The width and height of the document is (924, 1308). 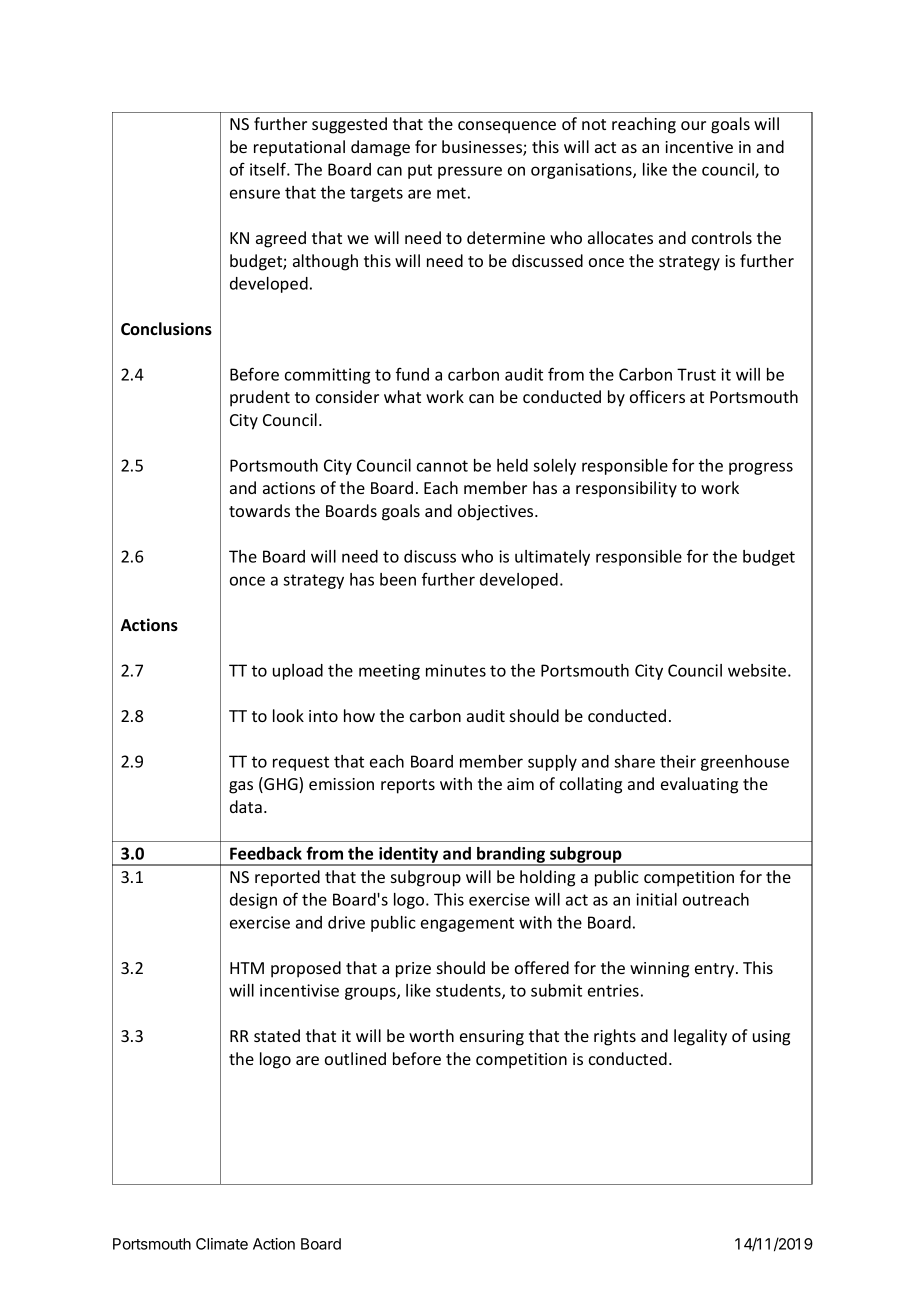 What do you see at coordinates (277, 1035) in the document?
I see `stated` at bounding box center [277, 1035].
